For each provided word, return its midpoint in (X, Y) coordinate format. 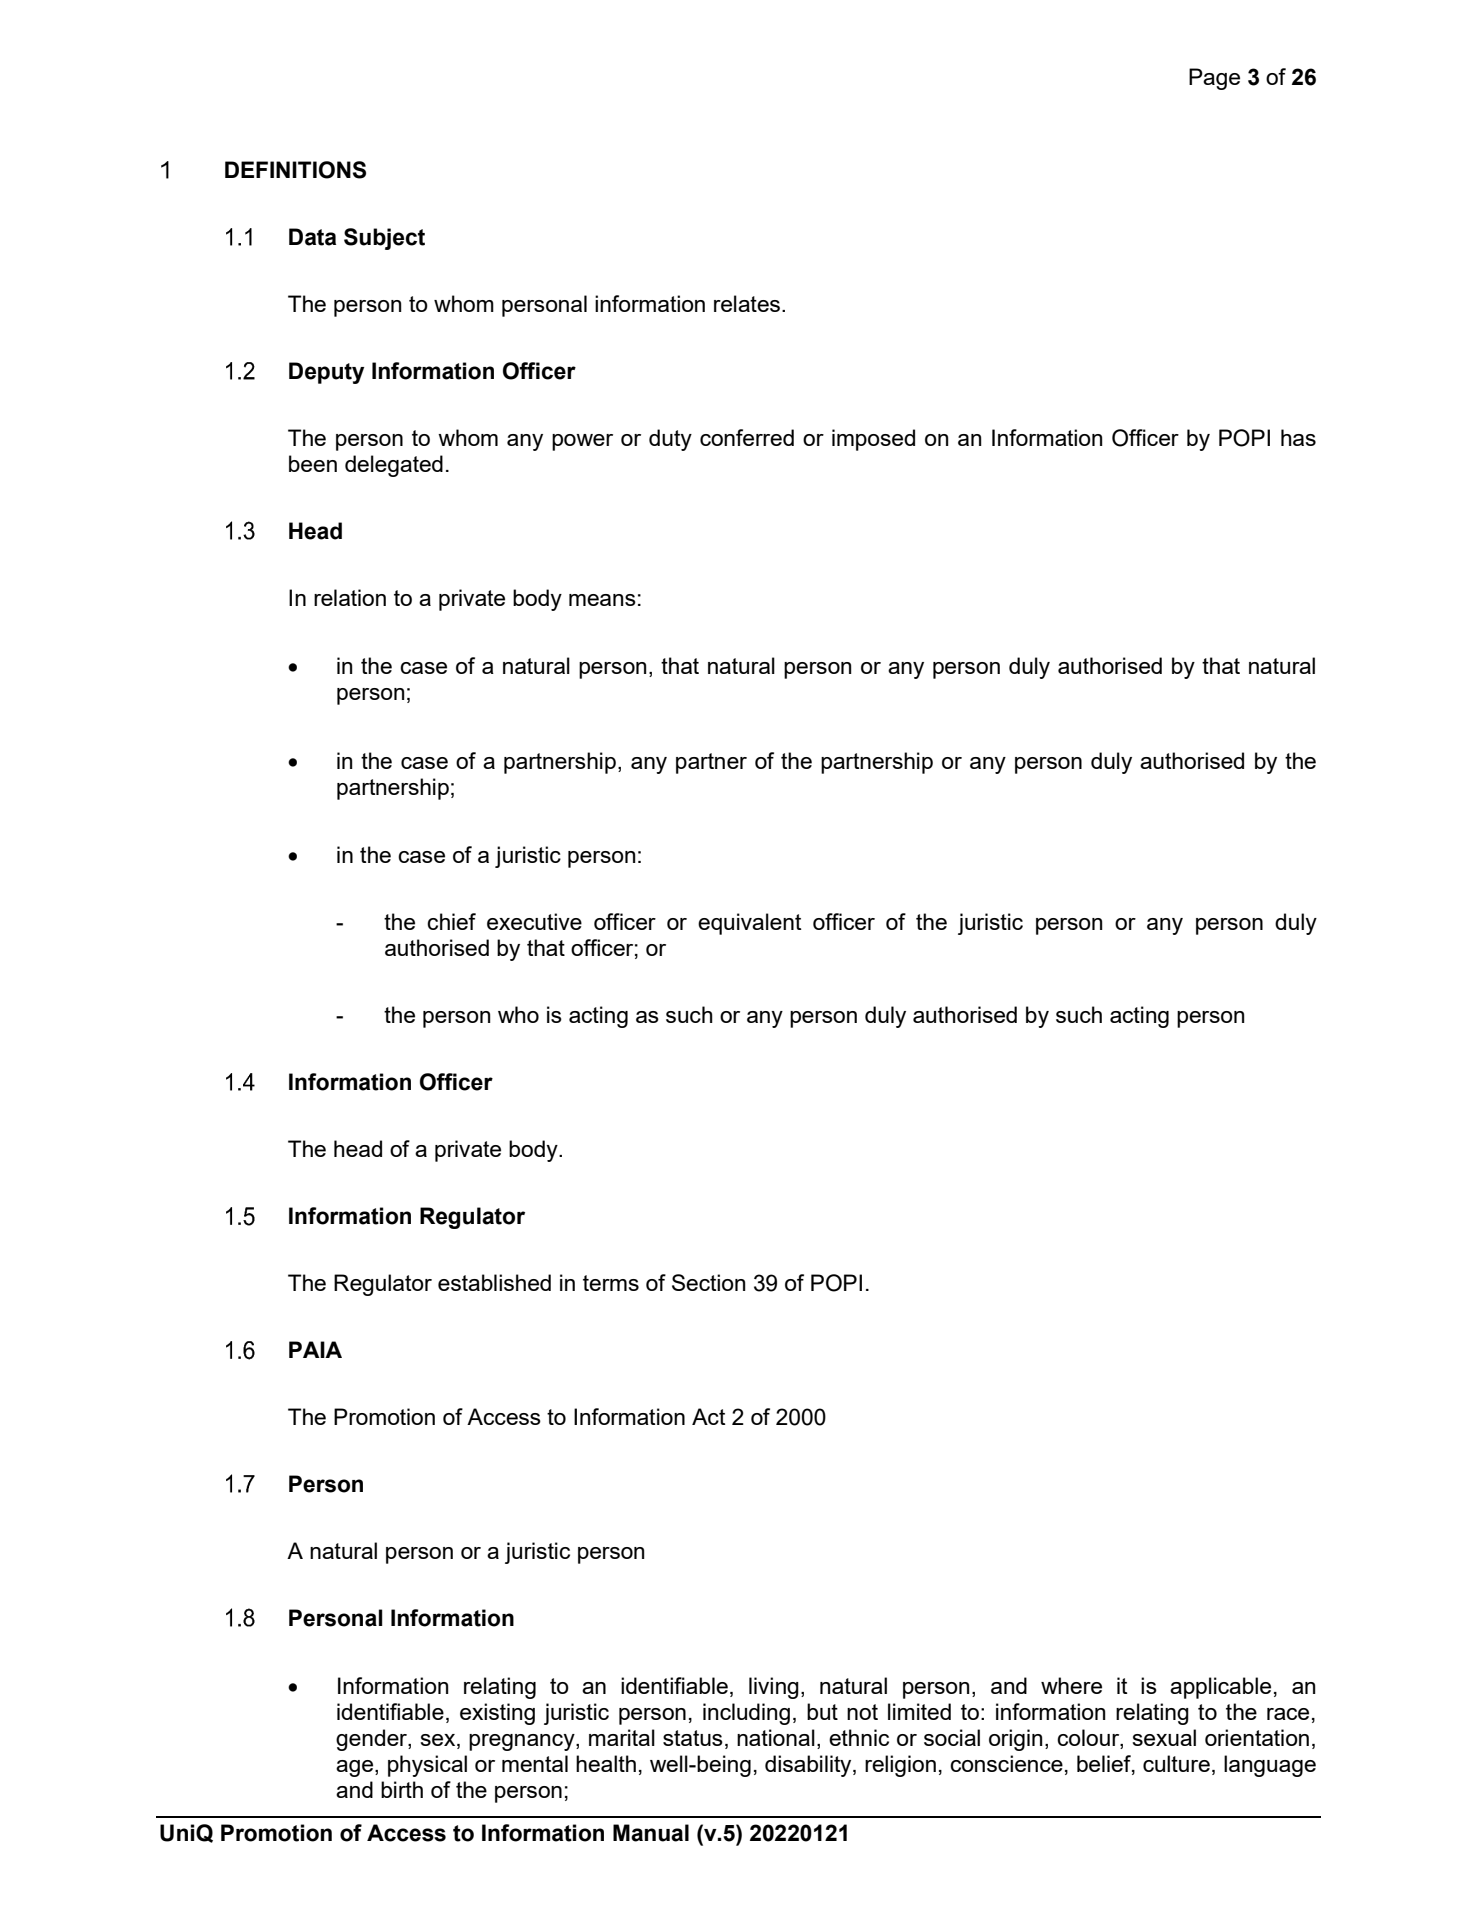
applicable (1220, 1688)
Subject (384, 239)
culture (1176, 1763)
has (1298, 437)
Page (1214, 79)
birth (402, 1789)
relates (747, 303)
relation (350, 597)
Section (708, 1282)
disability (809, 1766)
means (602, 600)
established (494, 1282)
